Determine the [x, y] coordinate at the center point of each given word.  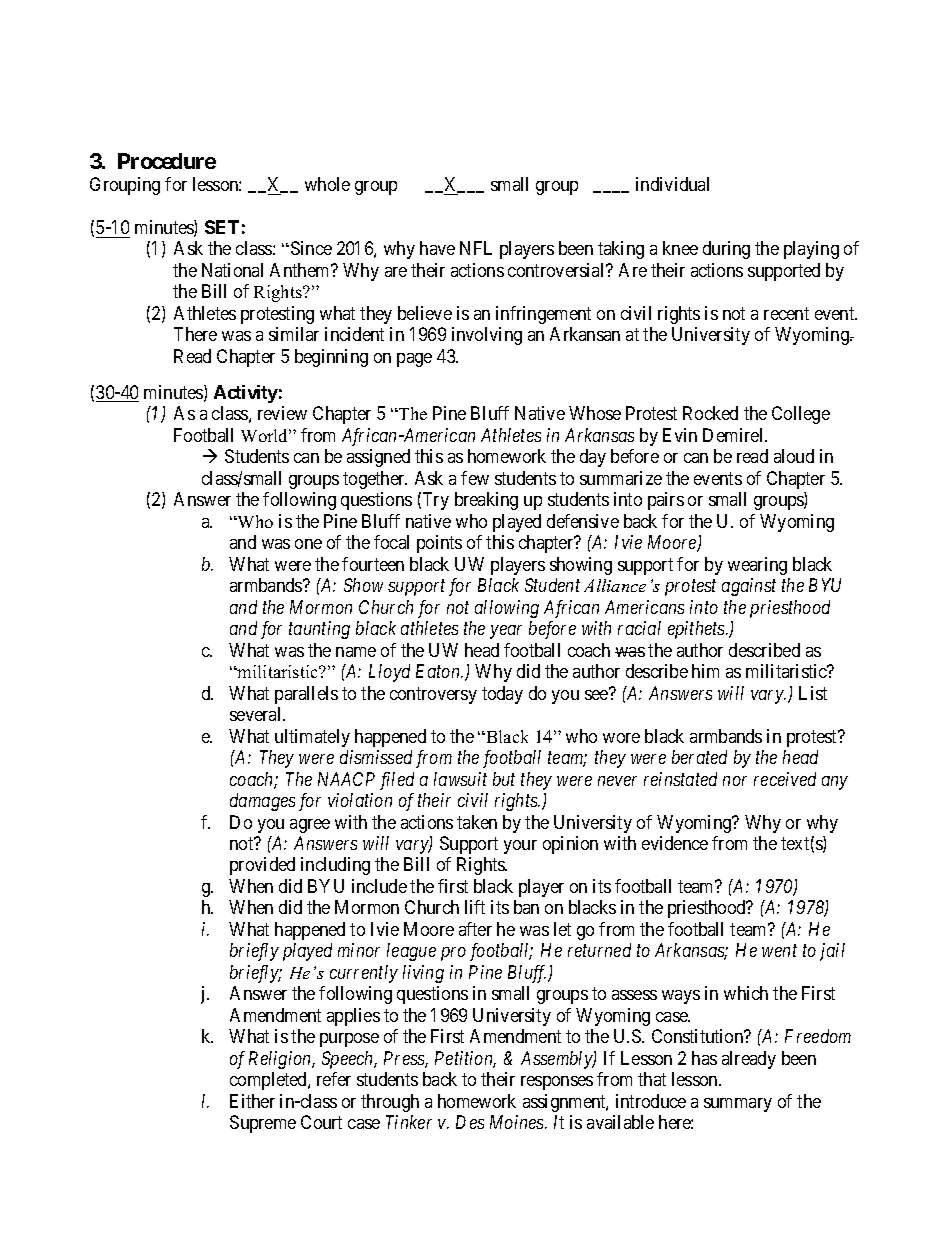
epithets [697, 630]
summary [738, 1105]
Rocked [710, 413]
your [520, 847]
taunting [319, 630]
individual [672, 184]
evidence [675, 843]
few [475, 478]
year [506, 632]
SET [222, 227]
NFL [476, 248]
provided [262, 866]
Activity [246, 394]
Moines [518, 1122]
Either [252, 1101]
